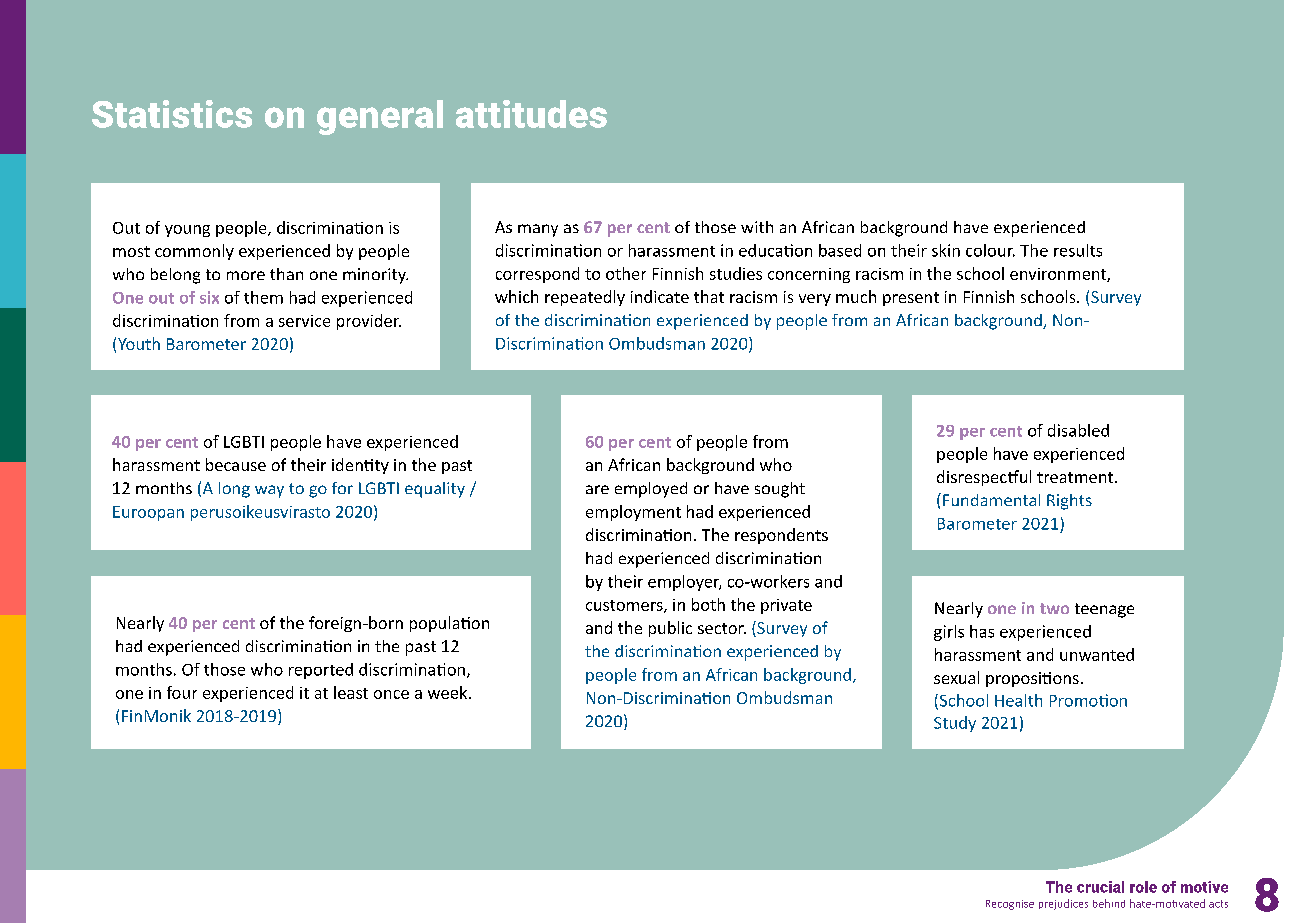 This screenshot has width=1308, height=924. I want to click on results, so click(1078, 250).
